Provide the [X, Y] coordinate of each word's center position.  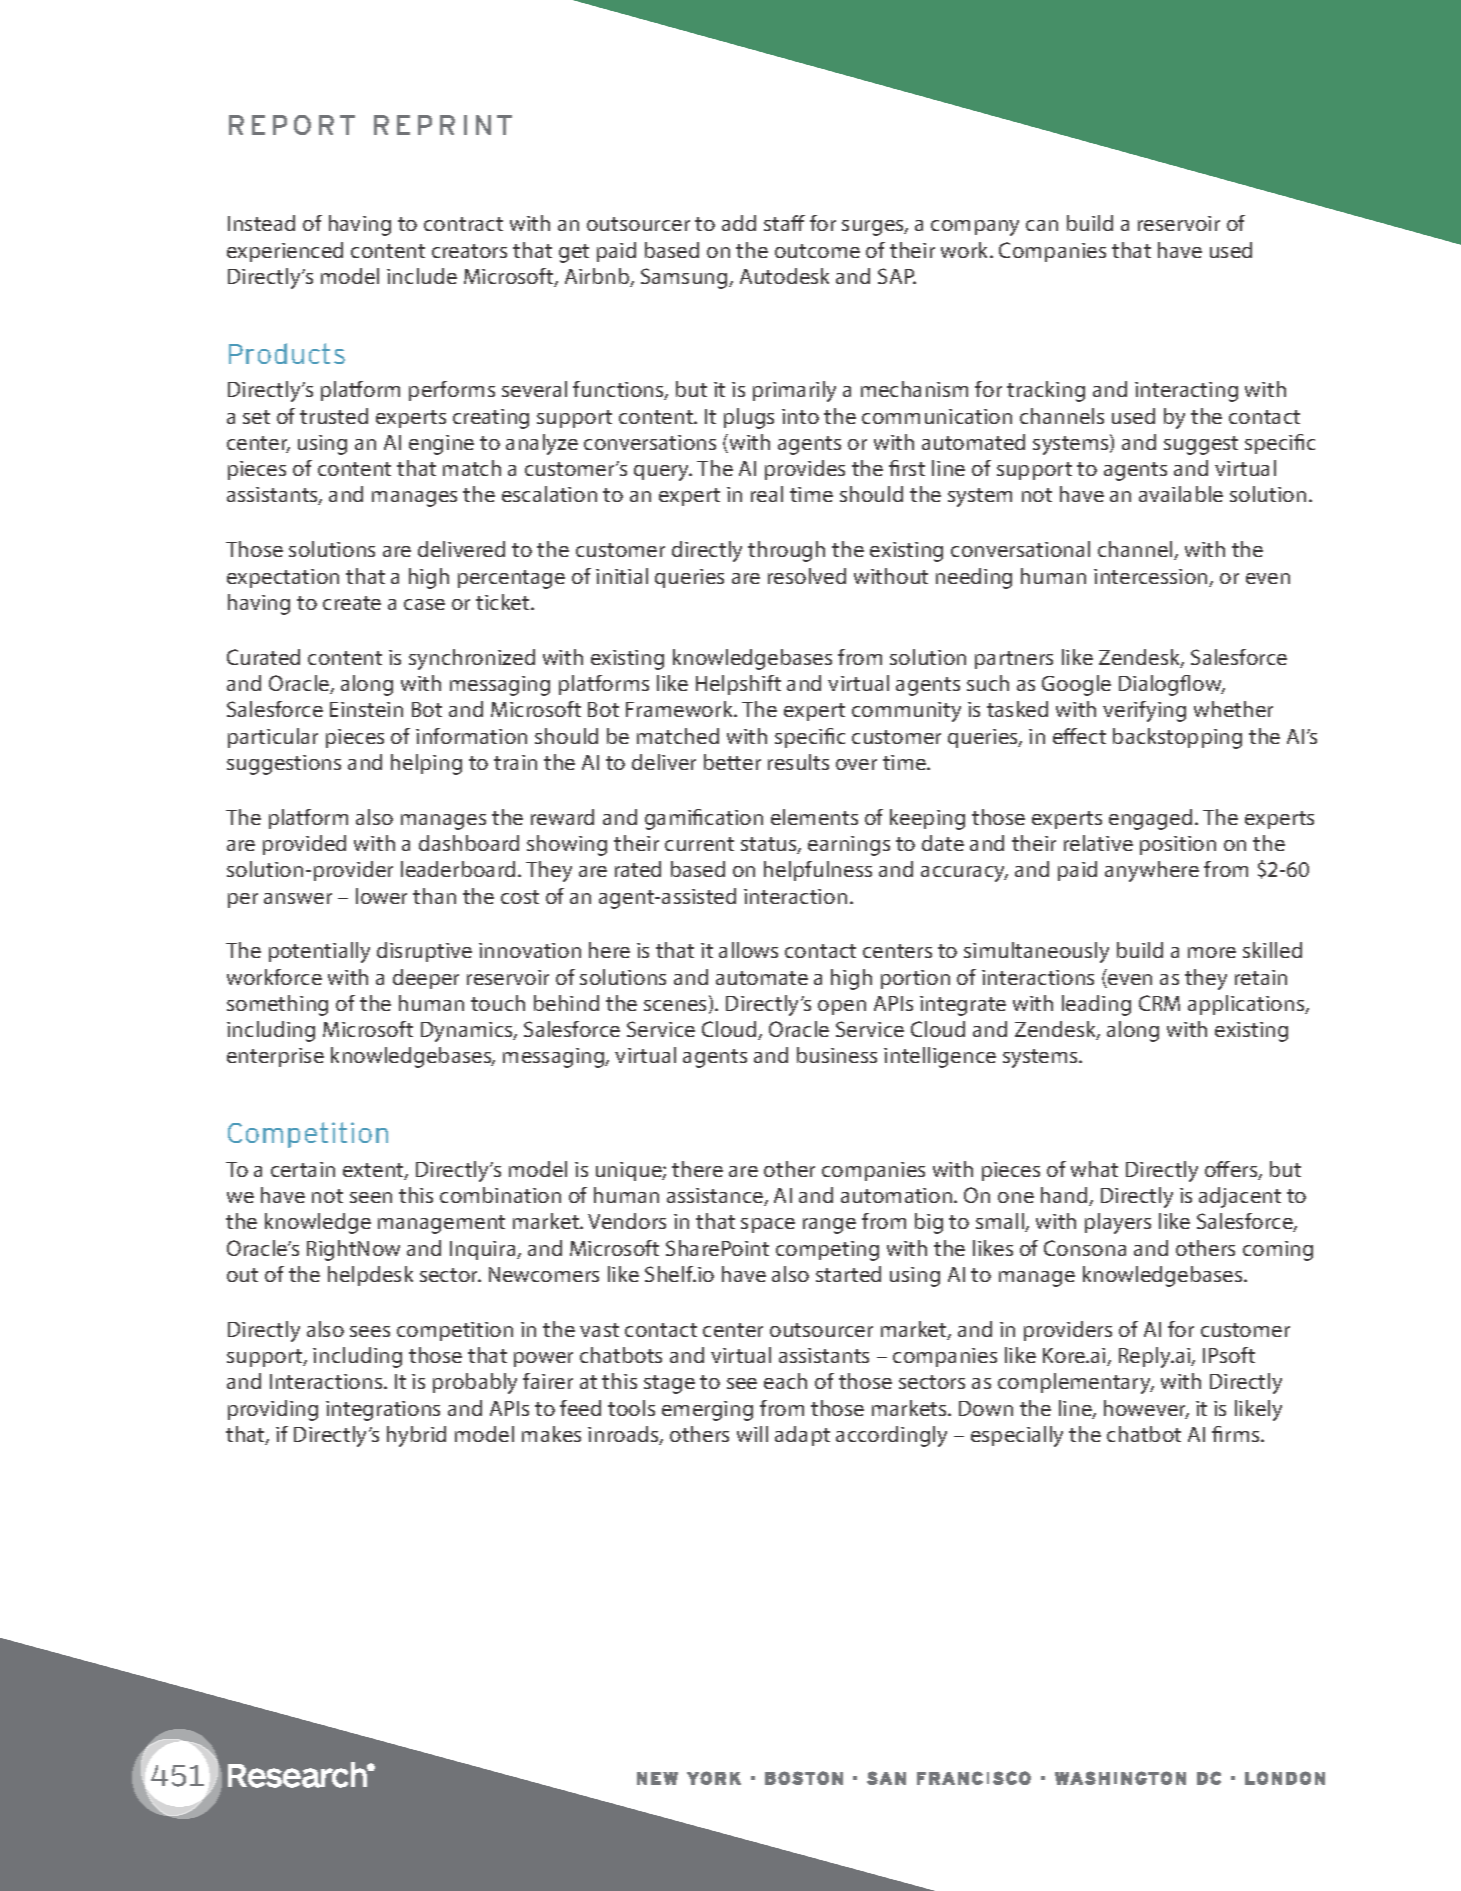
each [785, 1381]
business [837, 1055]
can [1042, 225]
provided [304, 845]
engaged [1150, 819]
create [352, 603]
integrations [383, 1411]
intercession [1152, 578]
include [422, 276]
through [786, 551]
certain [303, 1169]
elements [814, 817]
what [1094, 1169]
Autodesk [784, 276]
